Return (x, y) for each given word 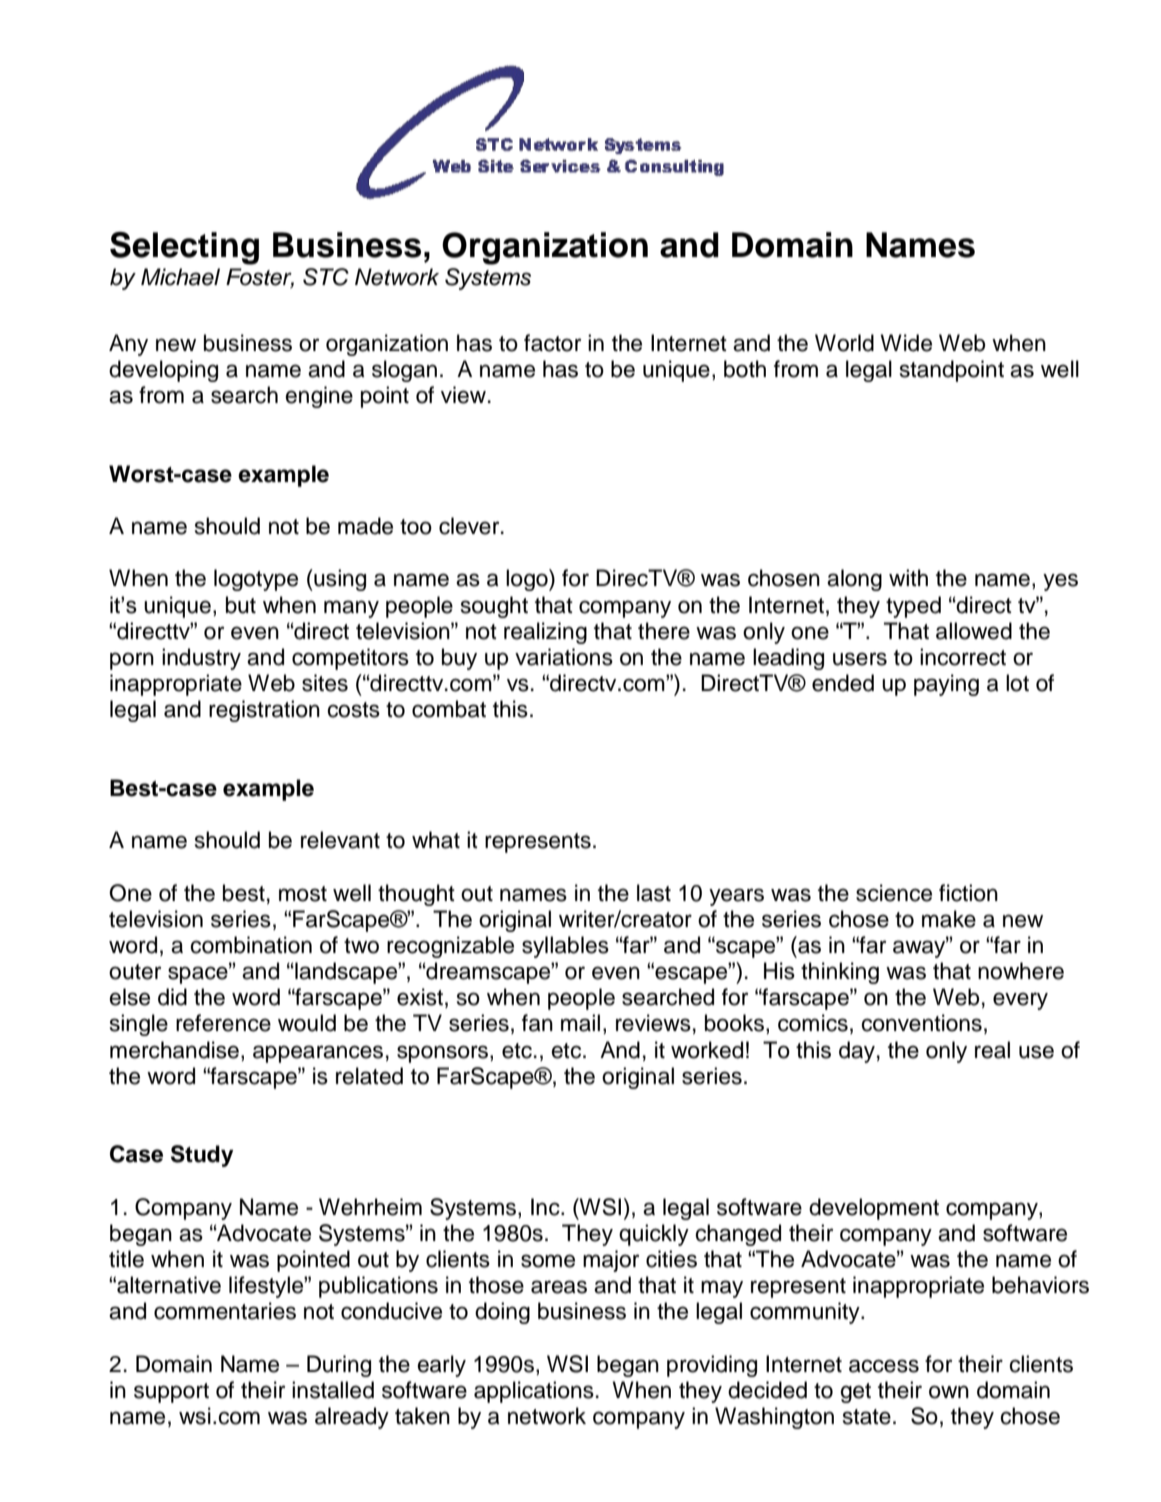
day (857, 1052)
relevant (340, 840)
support (171, 1393)
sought (494, 607)
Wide (906, 343)
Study (202, 1156)
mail (580, 1023)
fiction (968, 893)
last (654, 893)
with (908, 577)
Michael (180, 277)
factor (552, 343)
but (241, 605)
